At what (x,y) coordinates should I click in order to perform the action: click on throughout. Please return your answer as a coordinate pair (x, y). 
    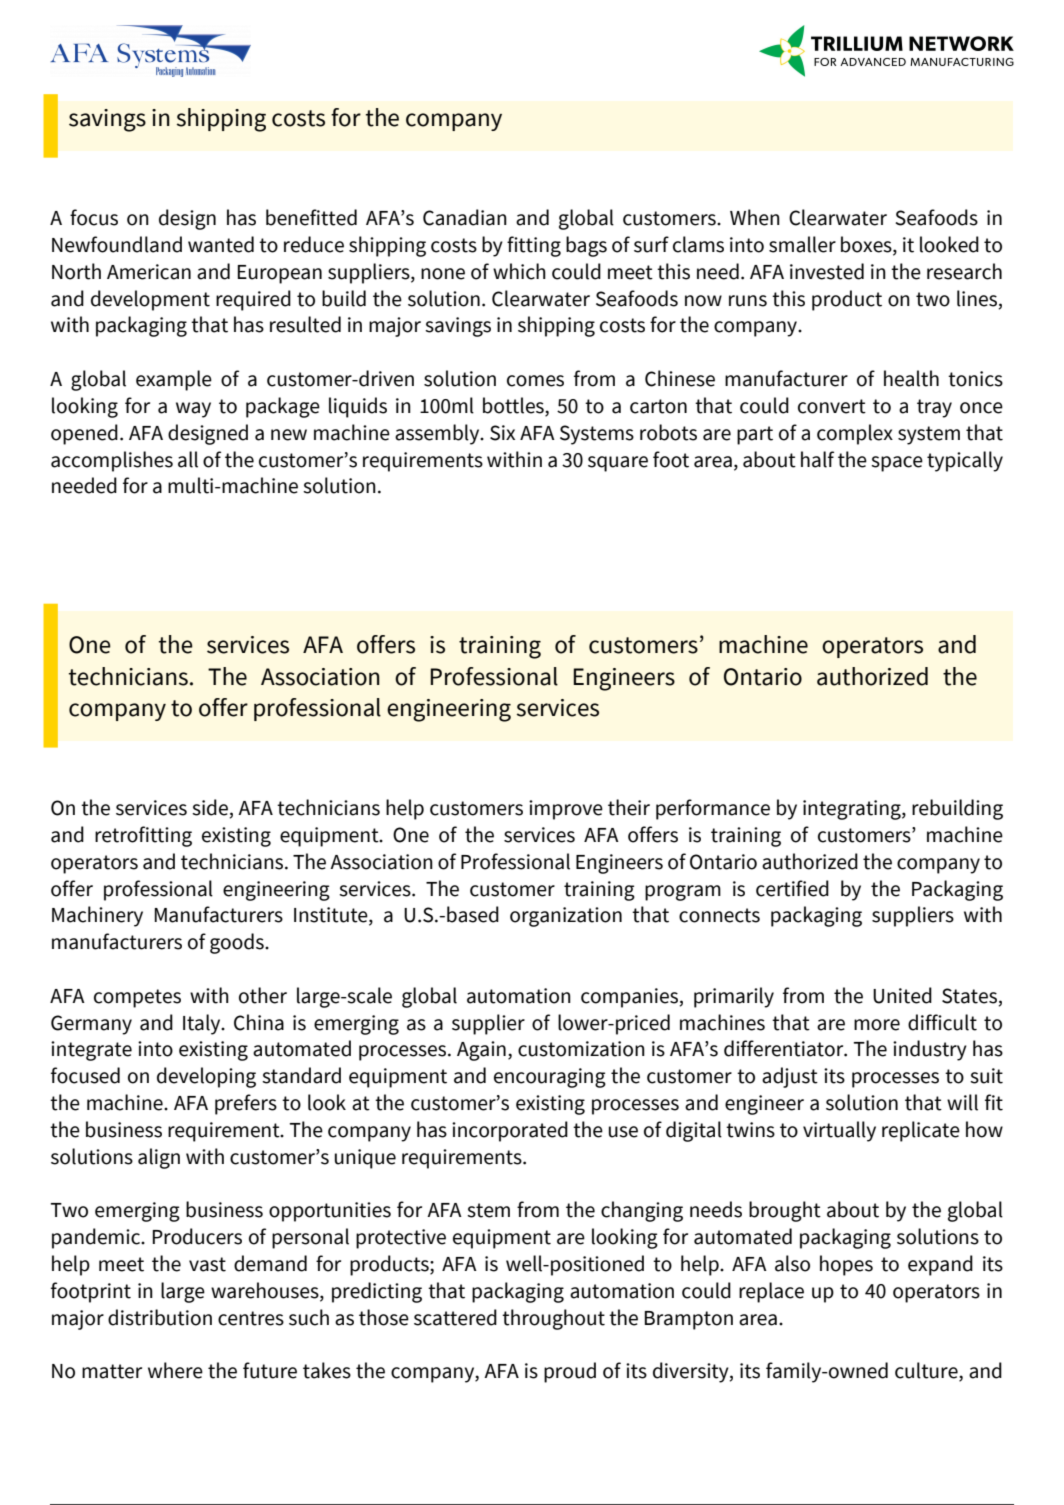
    Looking at the image, I should click on (553, 1319).
